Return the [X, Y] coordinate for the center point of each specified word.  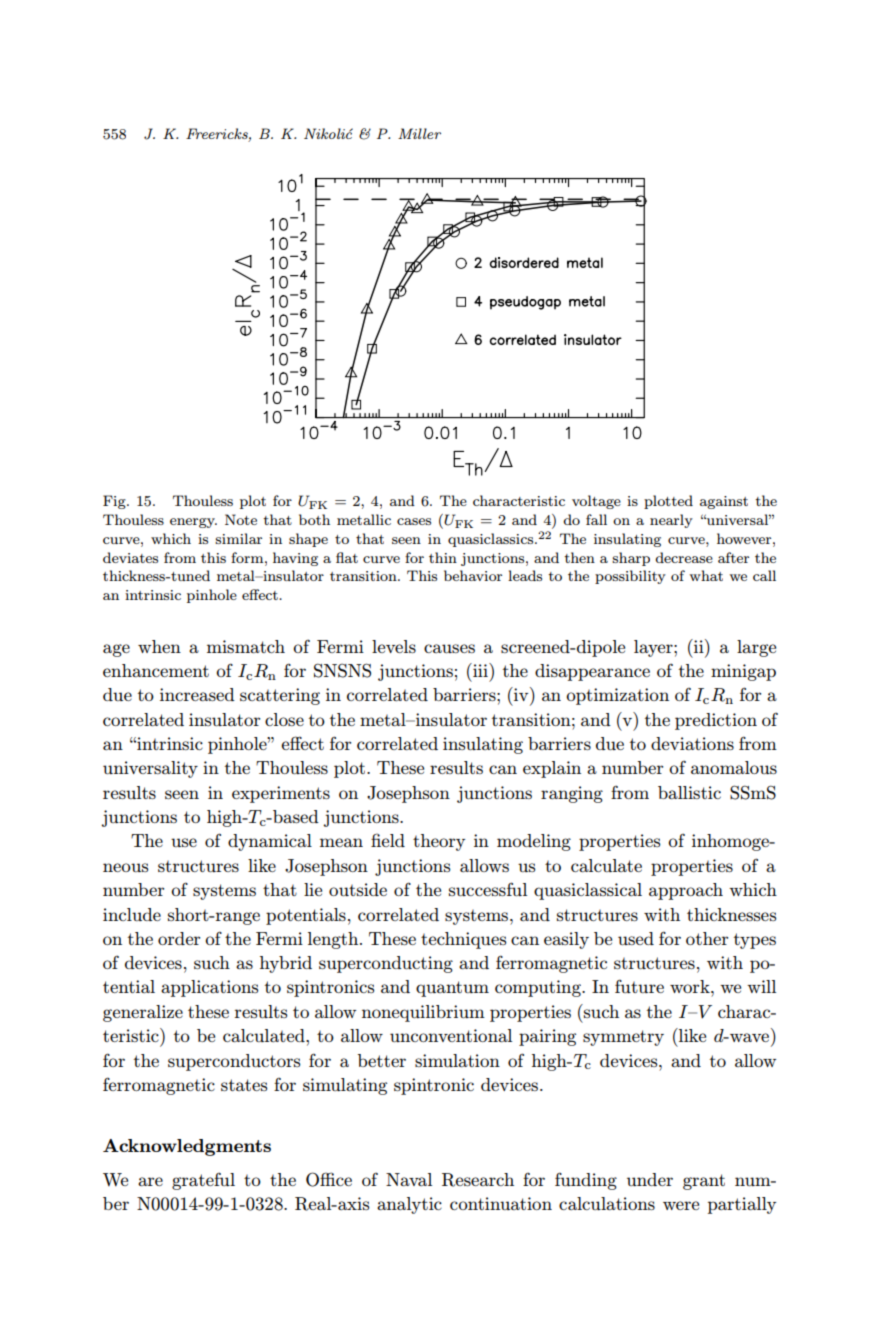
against [724, 502]
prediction [716, 721]
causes [449, 648]
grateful [203, 1181]
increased [197, 694]
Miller [419, 133]
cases [414, 521]
